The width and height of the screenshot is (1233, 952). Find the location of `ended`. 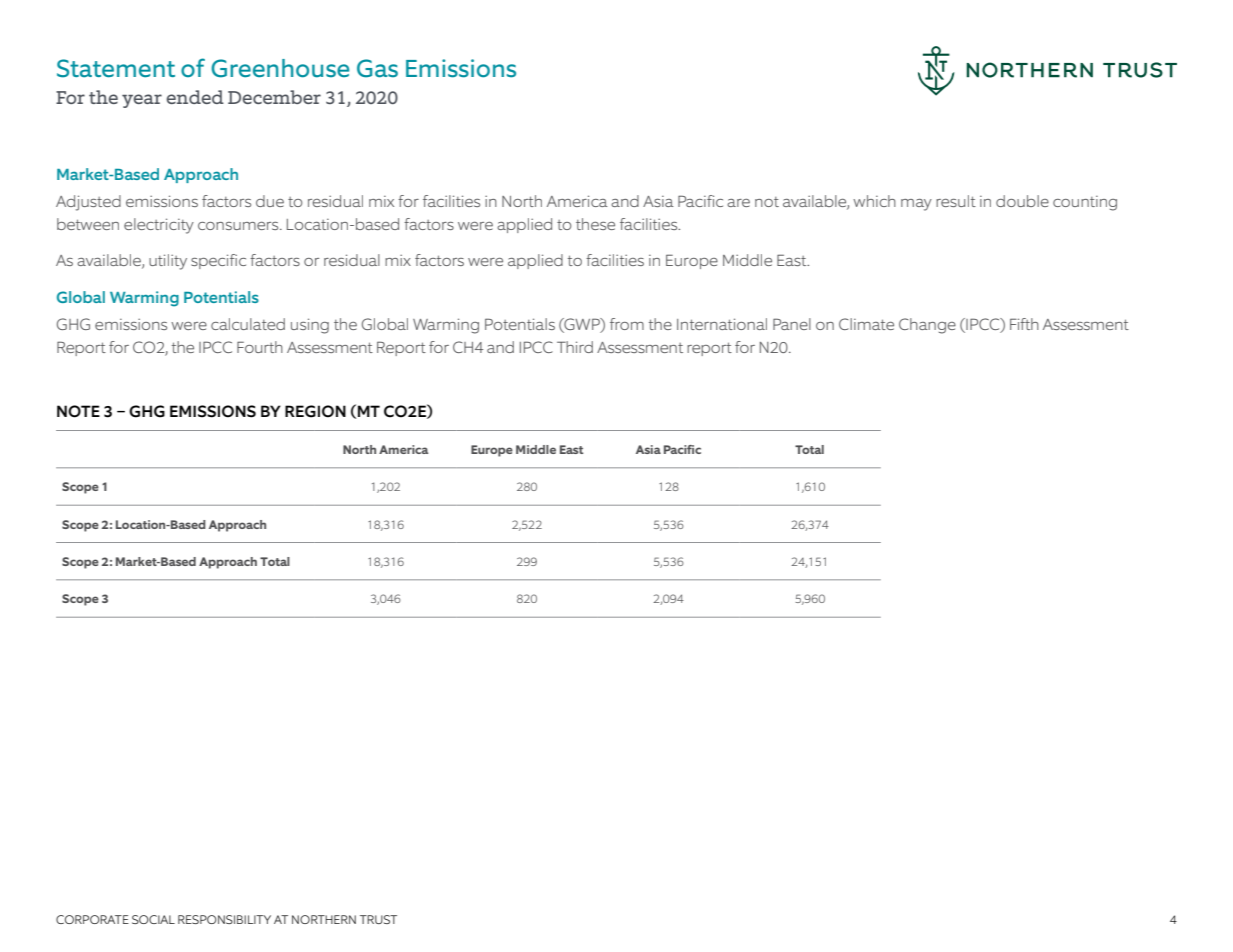

ended is located at coordinates (195, 97).
